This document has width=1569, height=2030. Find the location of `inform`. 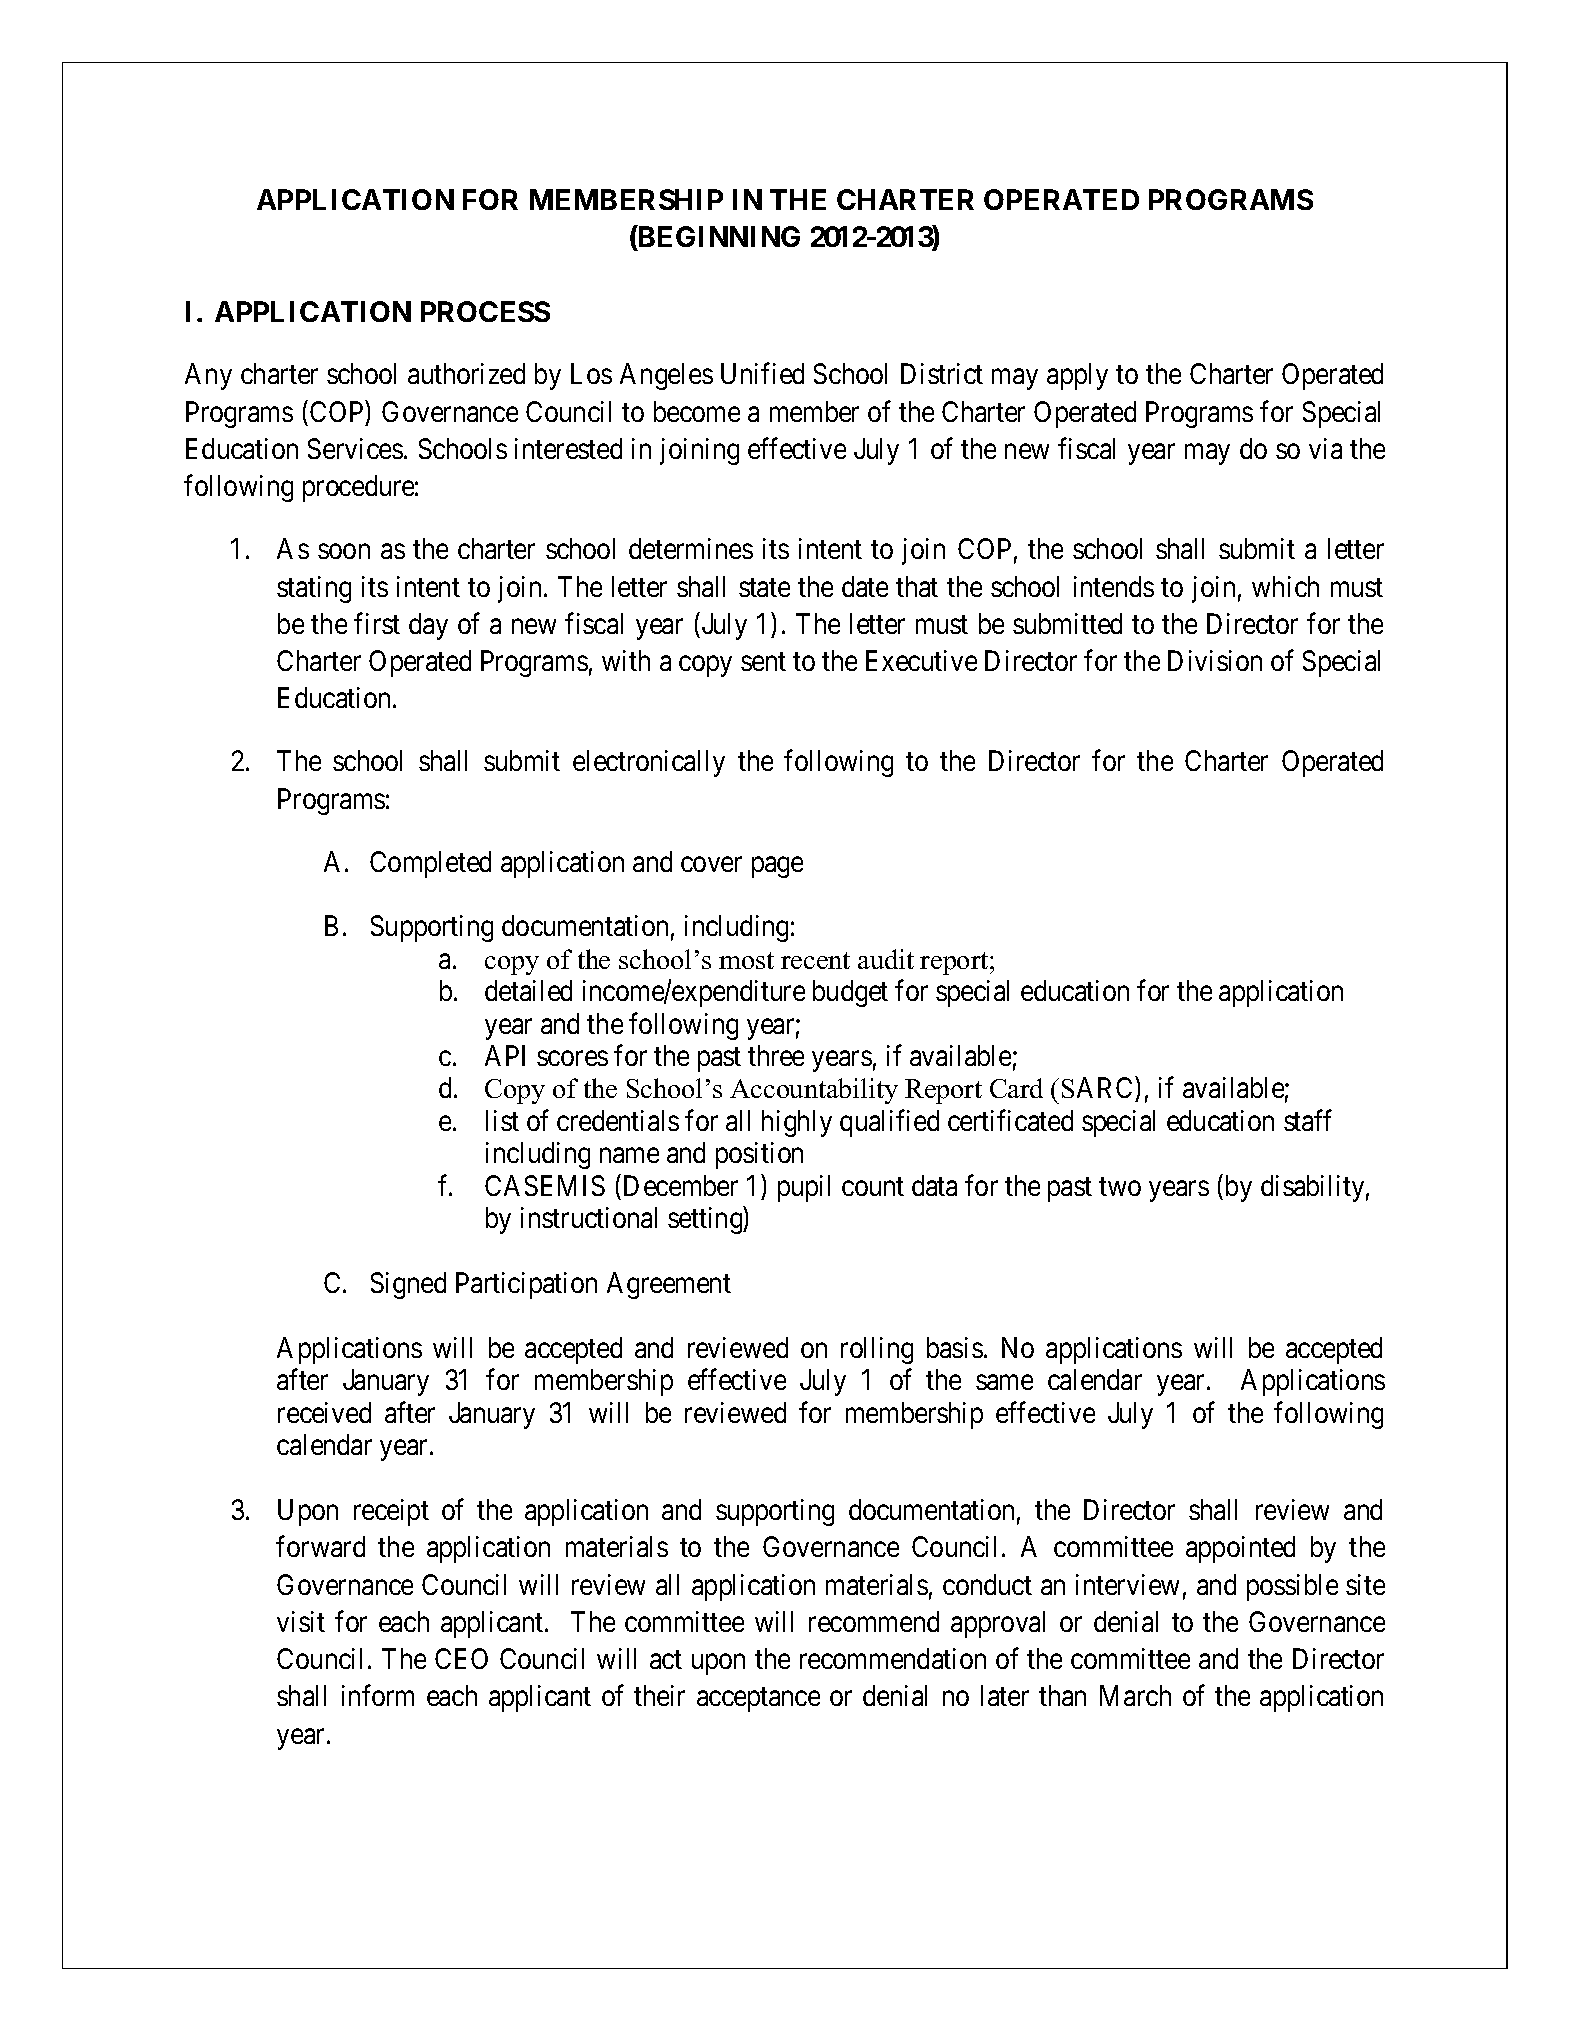

inform is located at coordinates (378, 1695).
